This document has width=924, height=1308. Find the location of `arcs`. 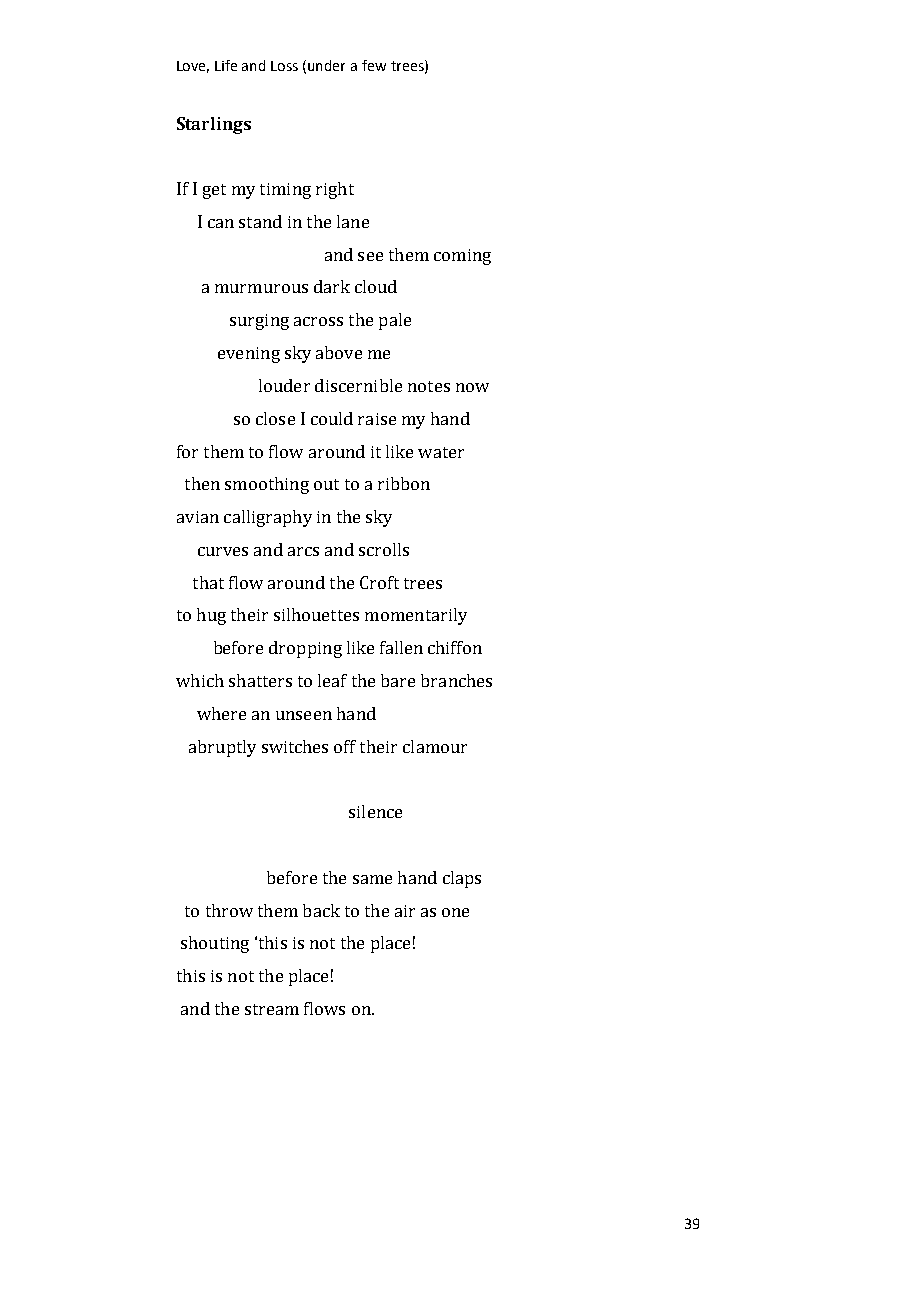

arcs is located at coordinates (303, 551).
